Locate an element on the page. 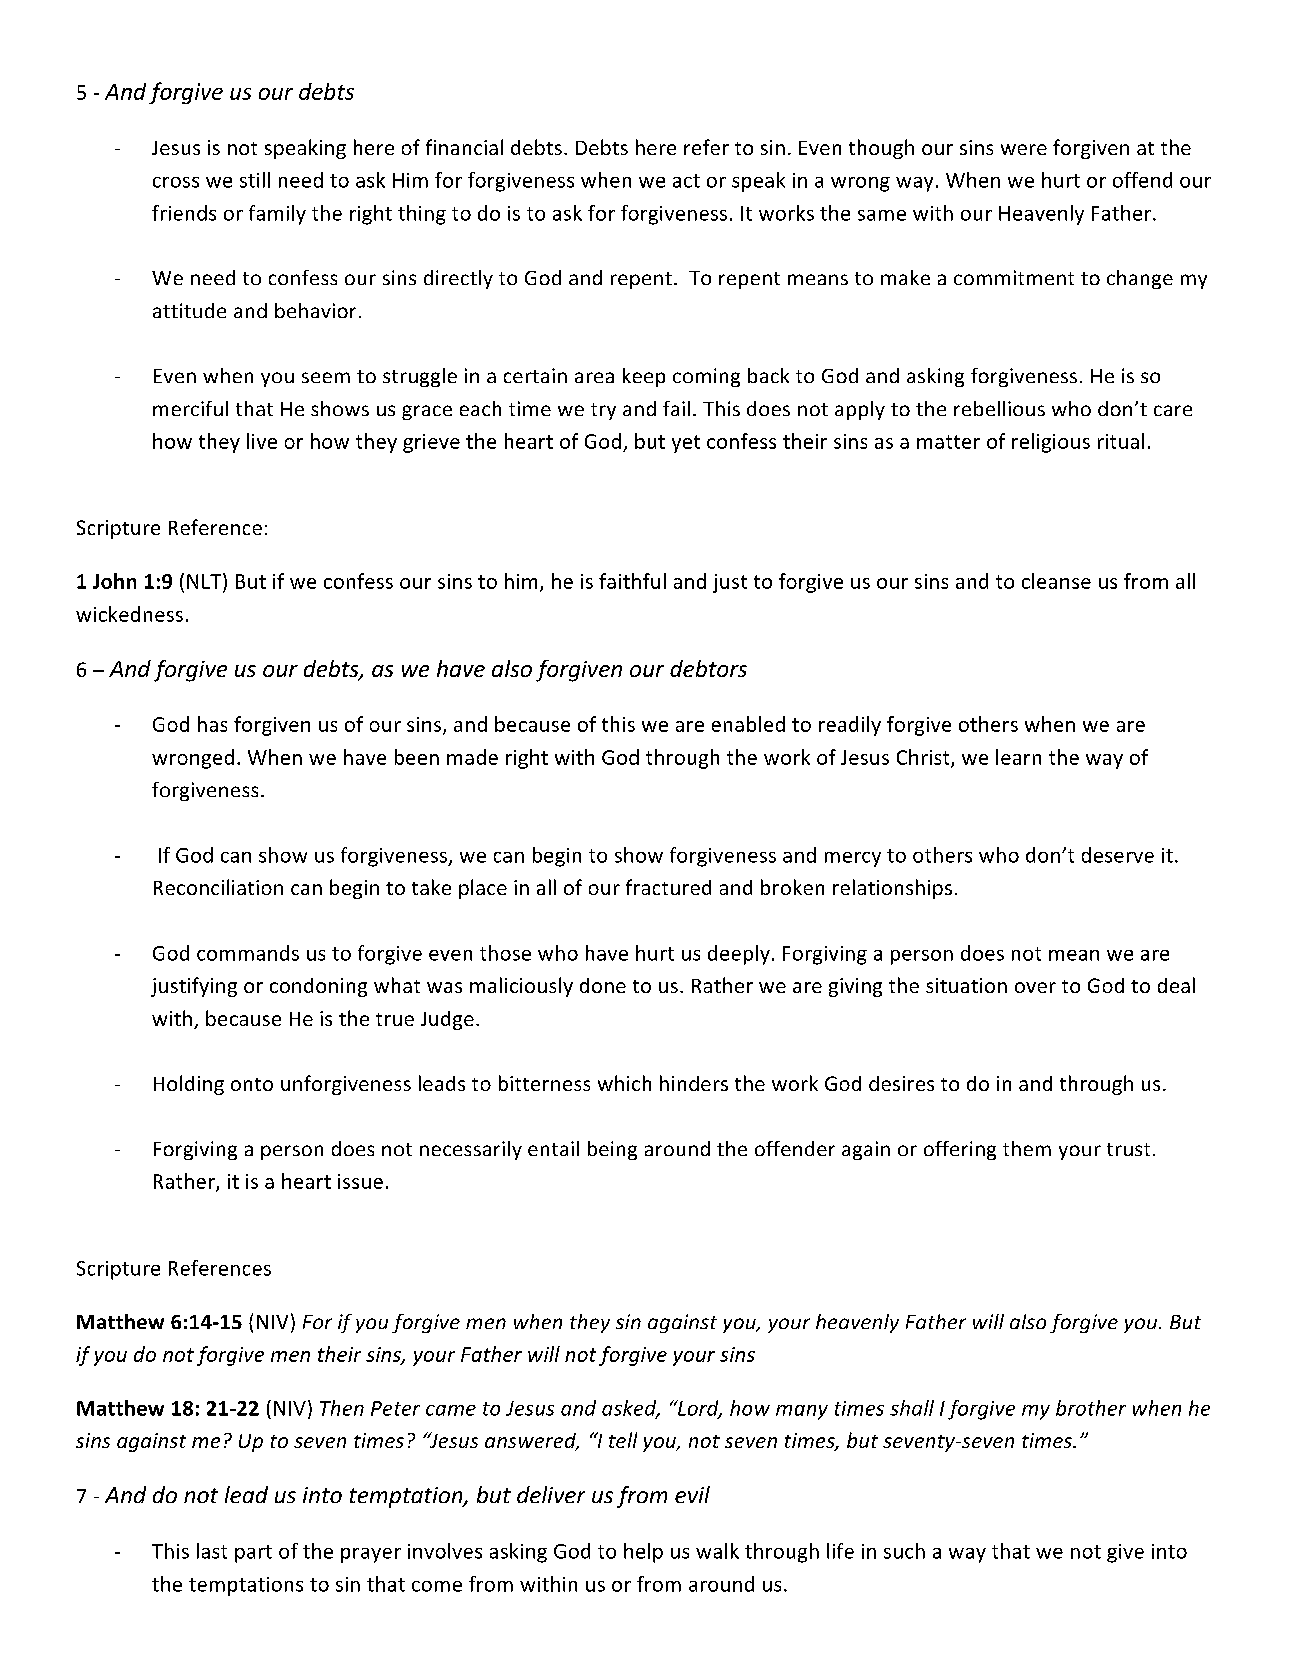 This page has width=1293, height=1674. commands is located at coordinates (248, 953).
